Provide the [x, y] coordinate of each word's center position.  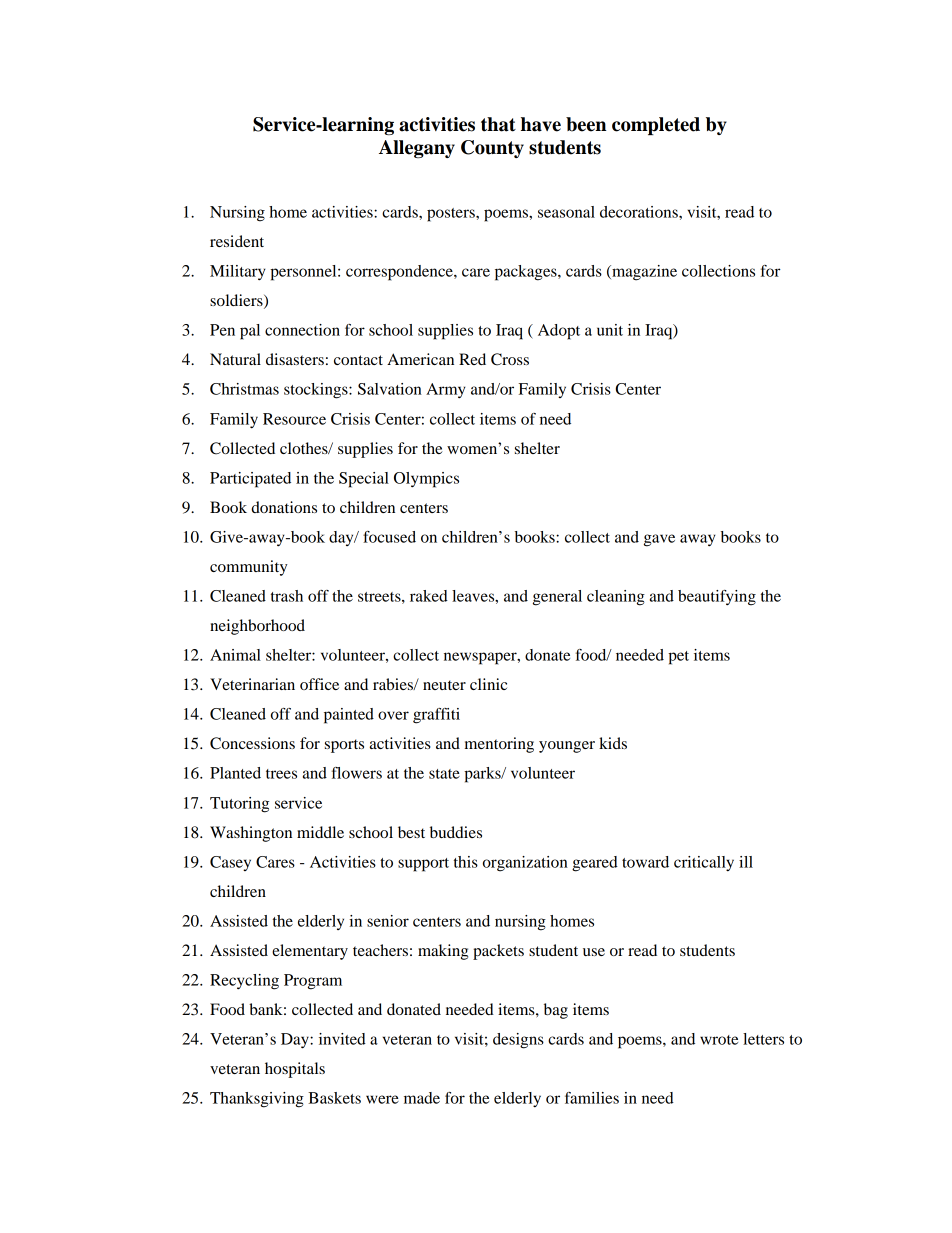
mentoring [499, 745]
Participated [250, 480]
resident [237, 241]
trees [281, 774]
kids [613, 743]
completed [656, 126]
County [492, 149]
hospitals [295, 1070]
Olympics [426, 480]
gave [659, 540]
